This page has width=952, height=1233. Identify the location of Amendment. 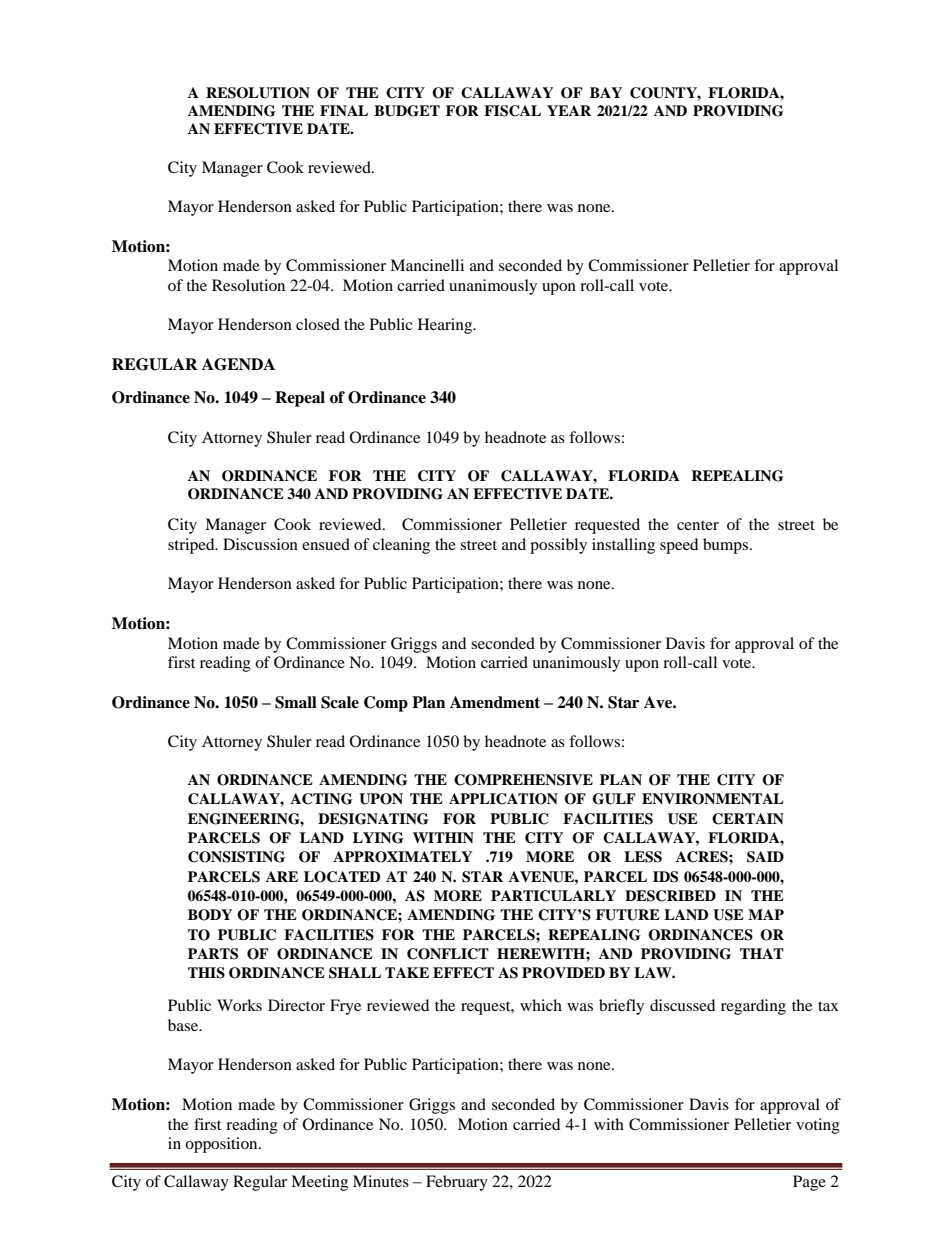
(495, 702).
